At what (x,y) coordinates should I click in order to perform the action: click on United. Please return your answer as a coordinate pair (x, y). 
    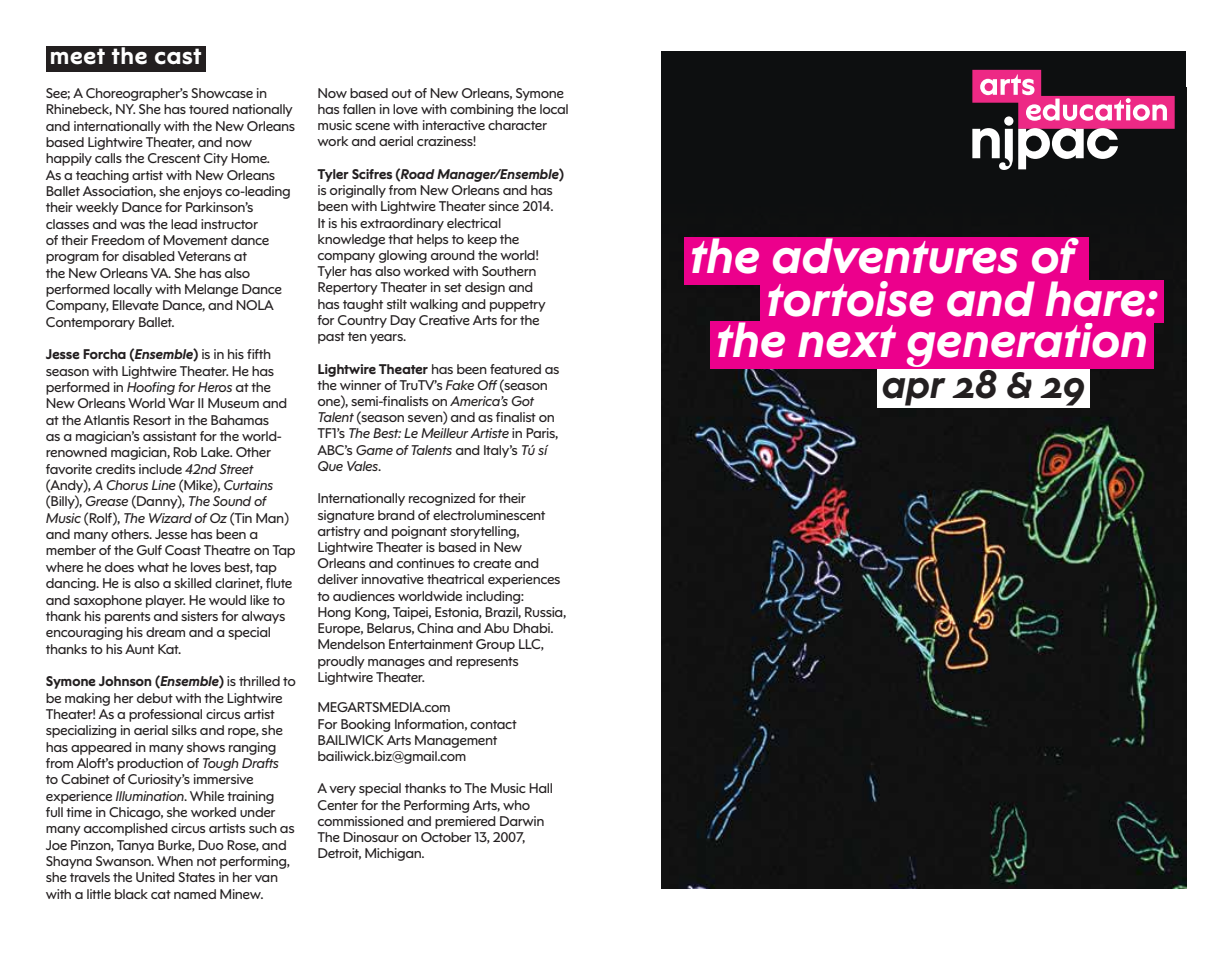
    Looking at the image, I should click on (155, 877).
